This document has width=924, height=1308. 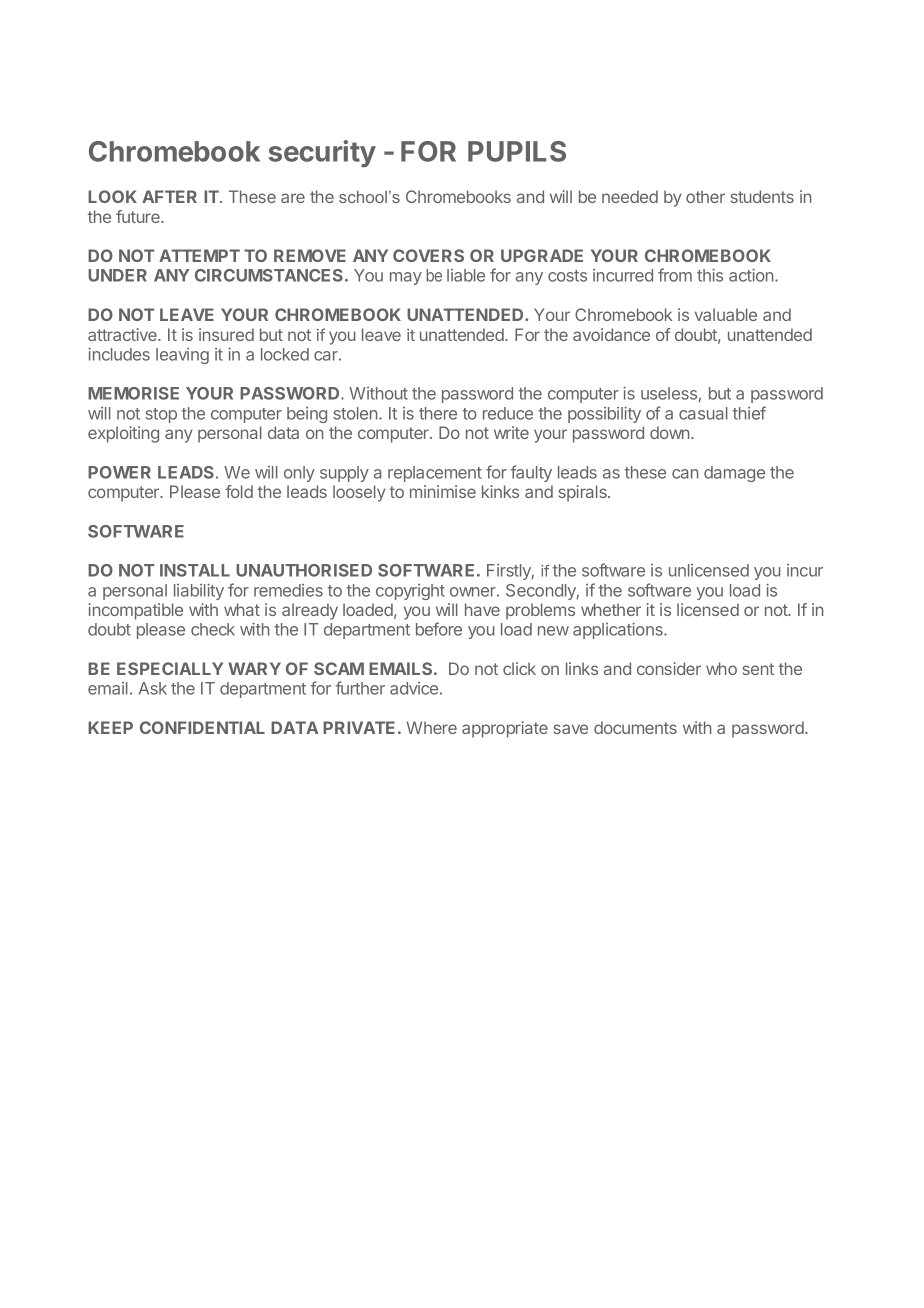 What do you see at coordinates (438, 413) in the document?
I see `there` at bounding box center [438, 413].
